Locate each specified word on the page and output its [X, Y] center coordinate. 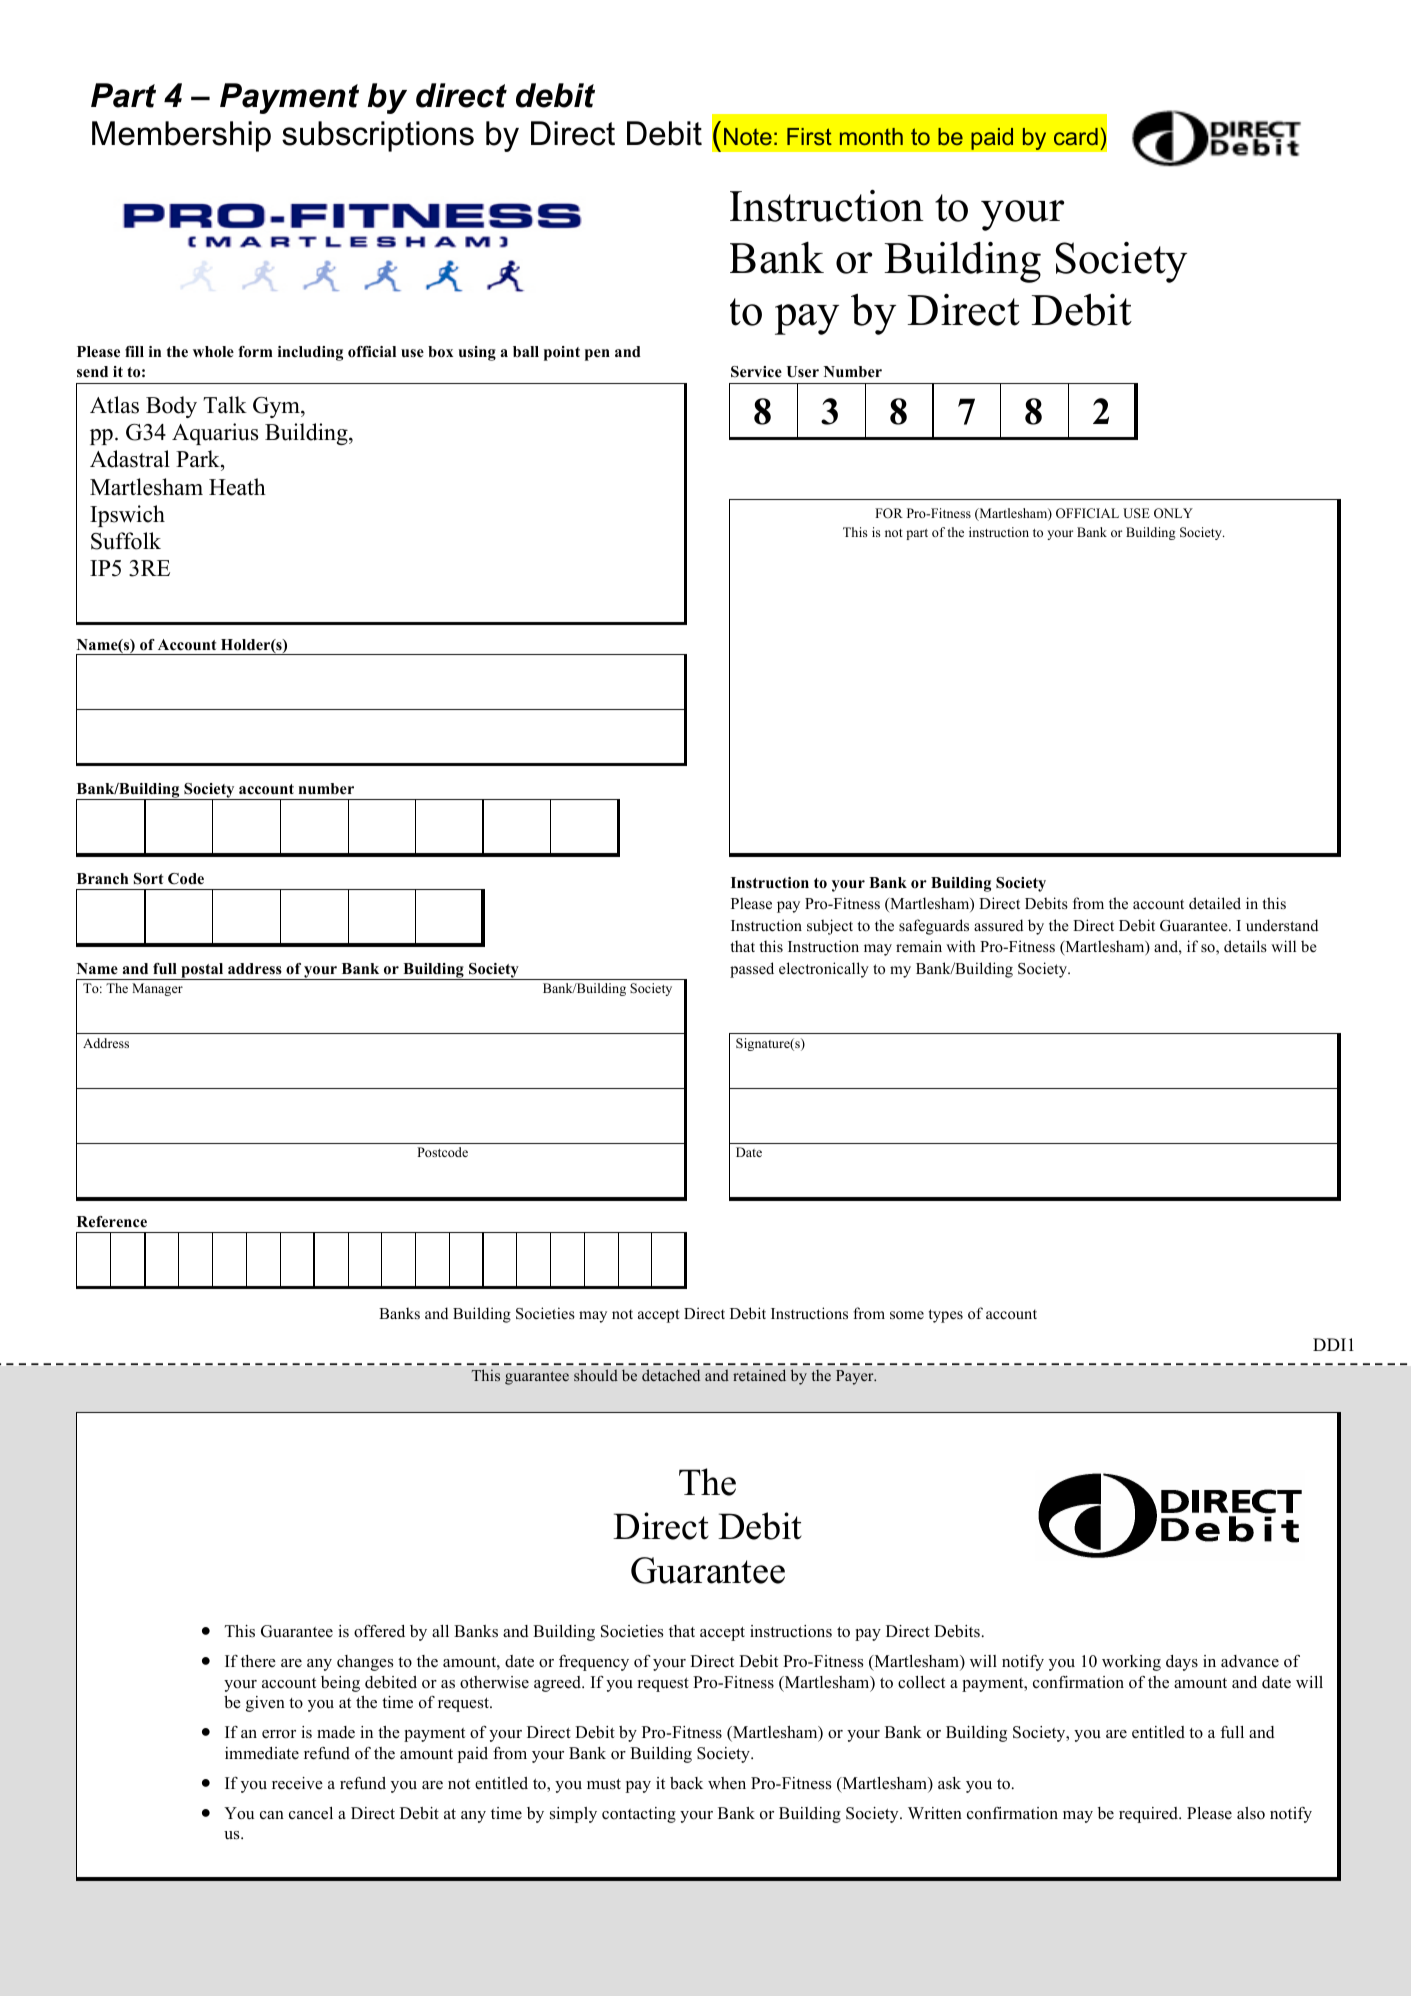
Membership [181, 136]
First [809, 136]
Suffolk [126, 541]
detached [671, 1375]
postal [202, 971]
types [946, 1316]
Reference [112, 1222]
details [1245, 946]
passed [752, 970]
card [1076, 136]
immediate [262, 1753]
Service [756, 372]
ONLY [1173, 513]
